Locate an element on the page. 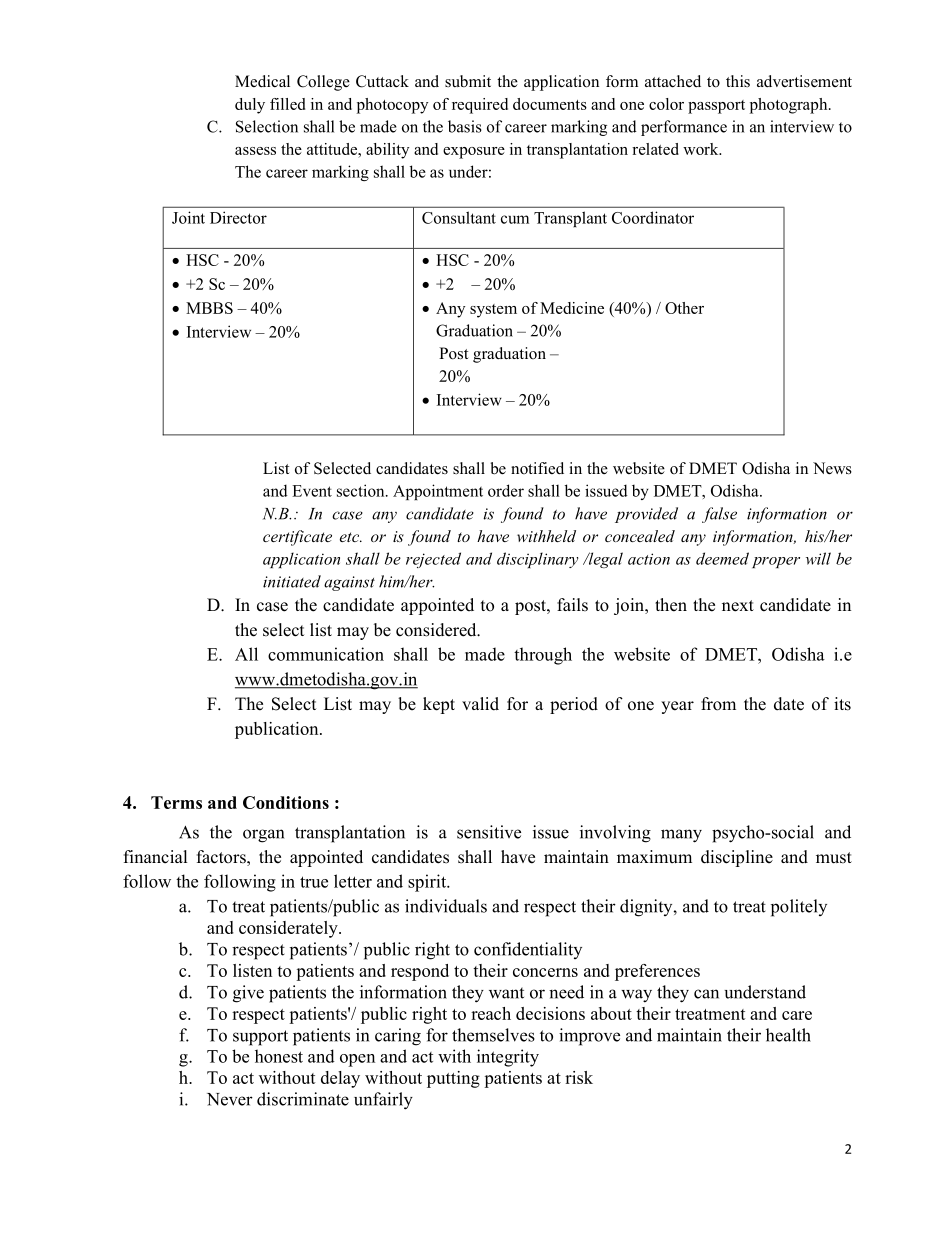 The image size is (952, 1233). system is located at coordinates (493, 311).
